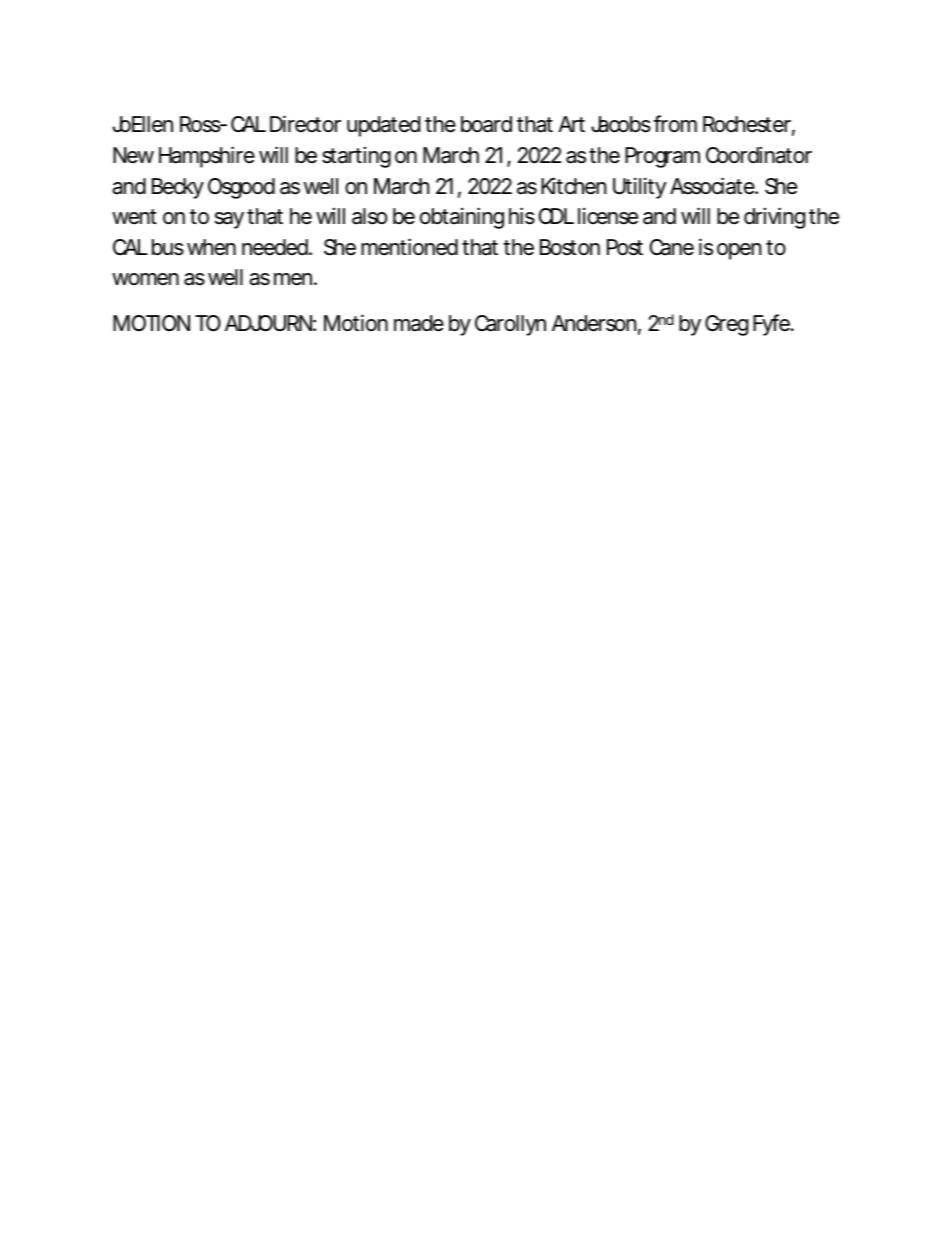 This image has width=952, height=1233. Describe the element at coordinates (675, 124) in the image. I see `from` at that location.
